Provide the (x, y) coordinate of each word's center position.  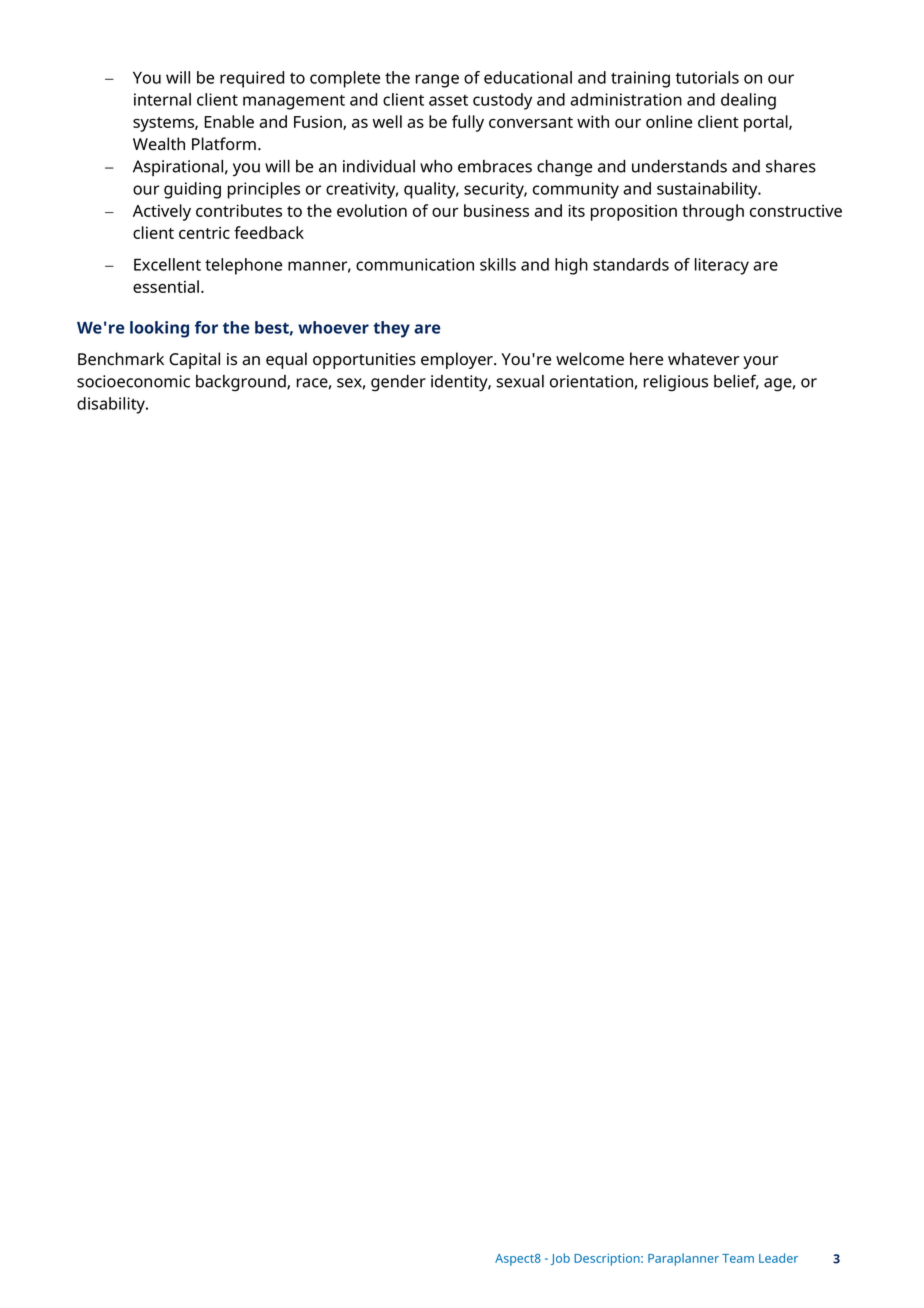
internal (162, 99)
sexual (520, 381)
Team (738, 1258)
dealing (748, 101)
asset (448, 100)
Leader (778, 1258)
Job (560, 1259)
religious (676, 383)
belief (736, 382)
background (242, 383)
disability (112, 405)
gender (398, 383)
